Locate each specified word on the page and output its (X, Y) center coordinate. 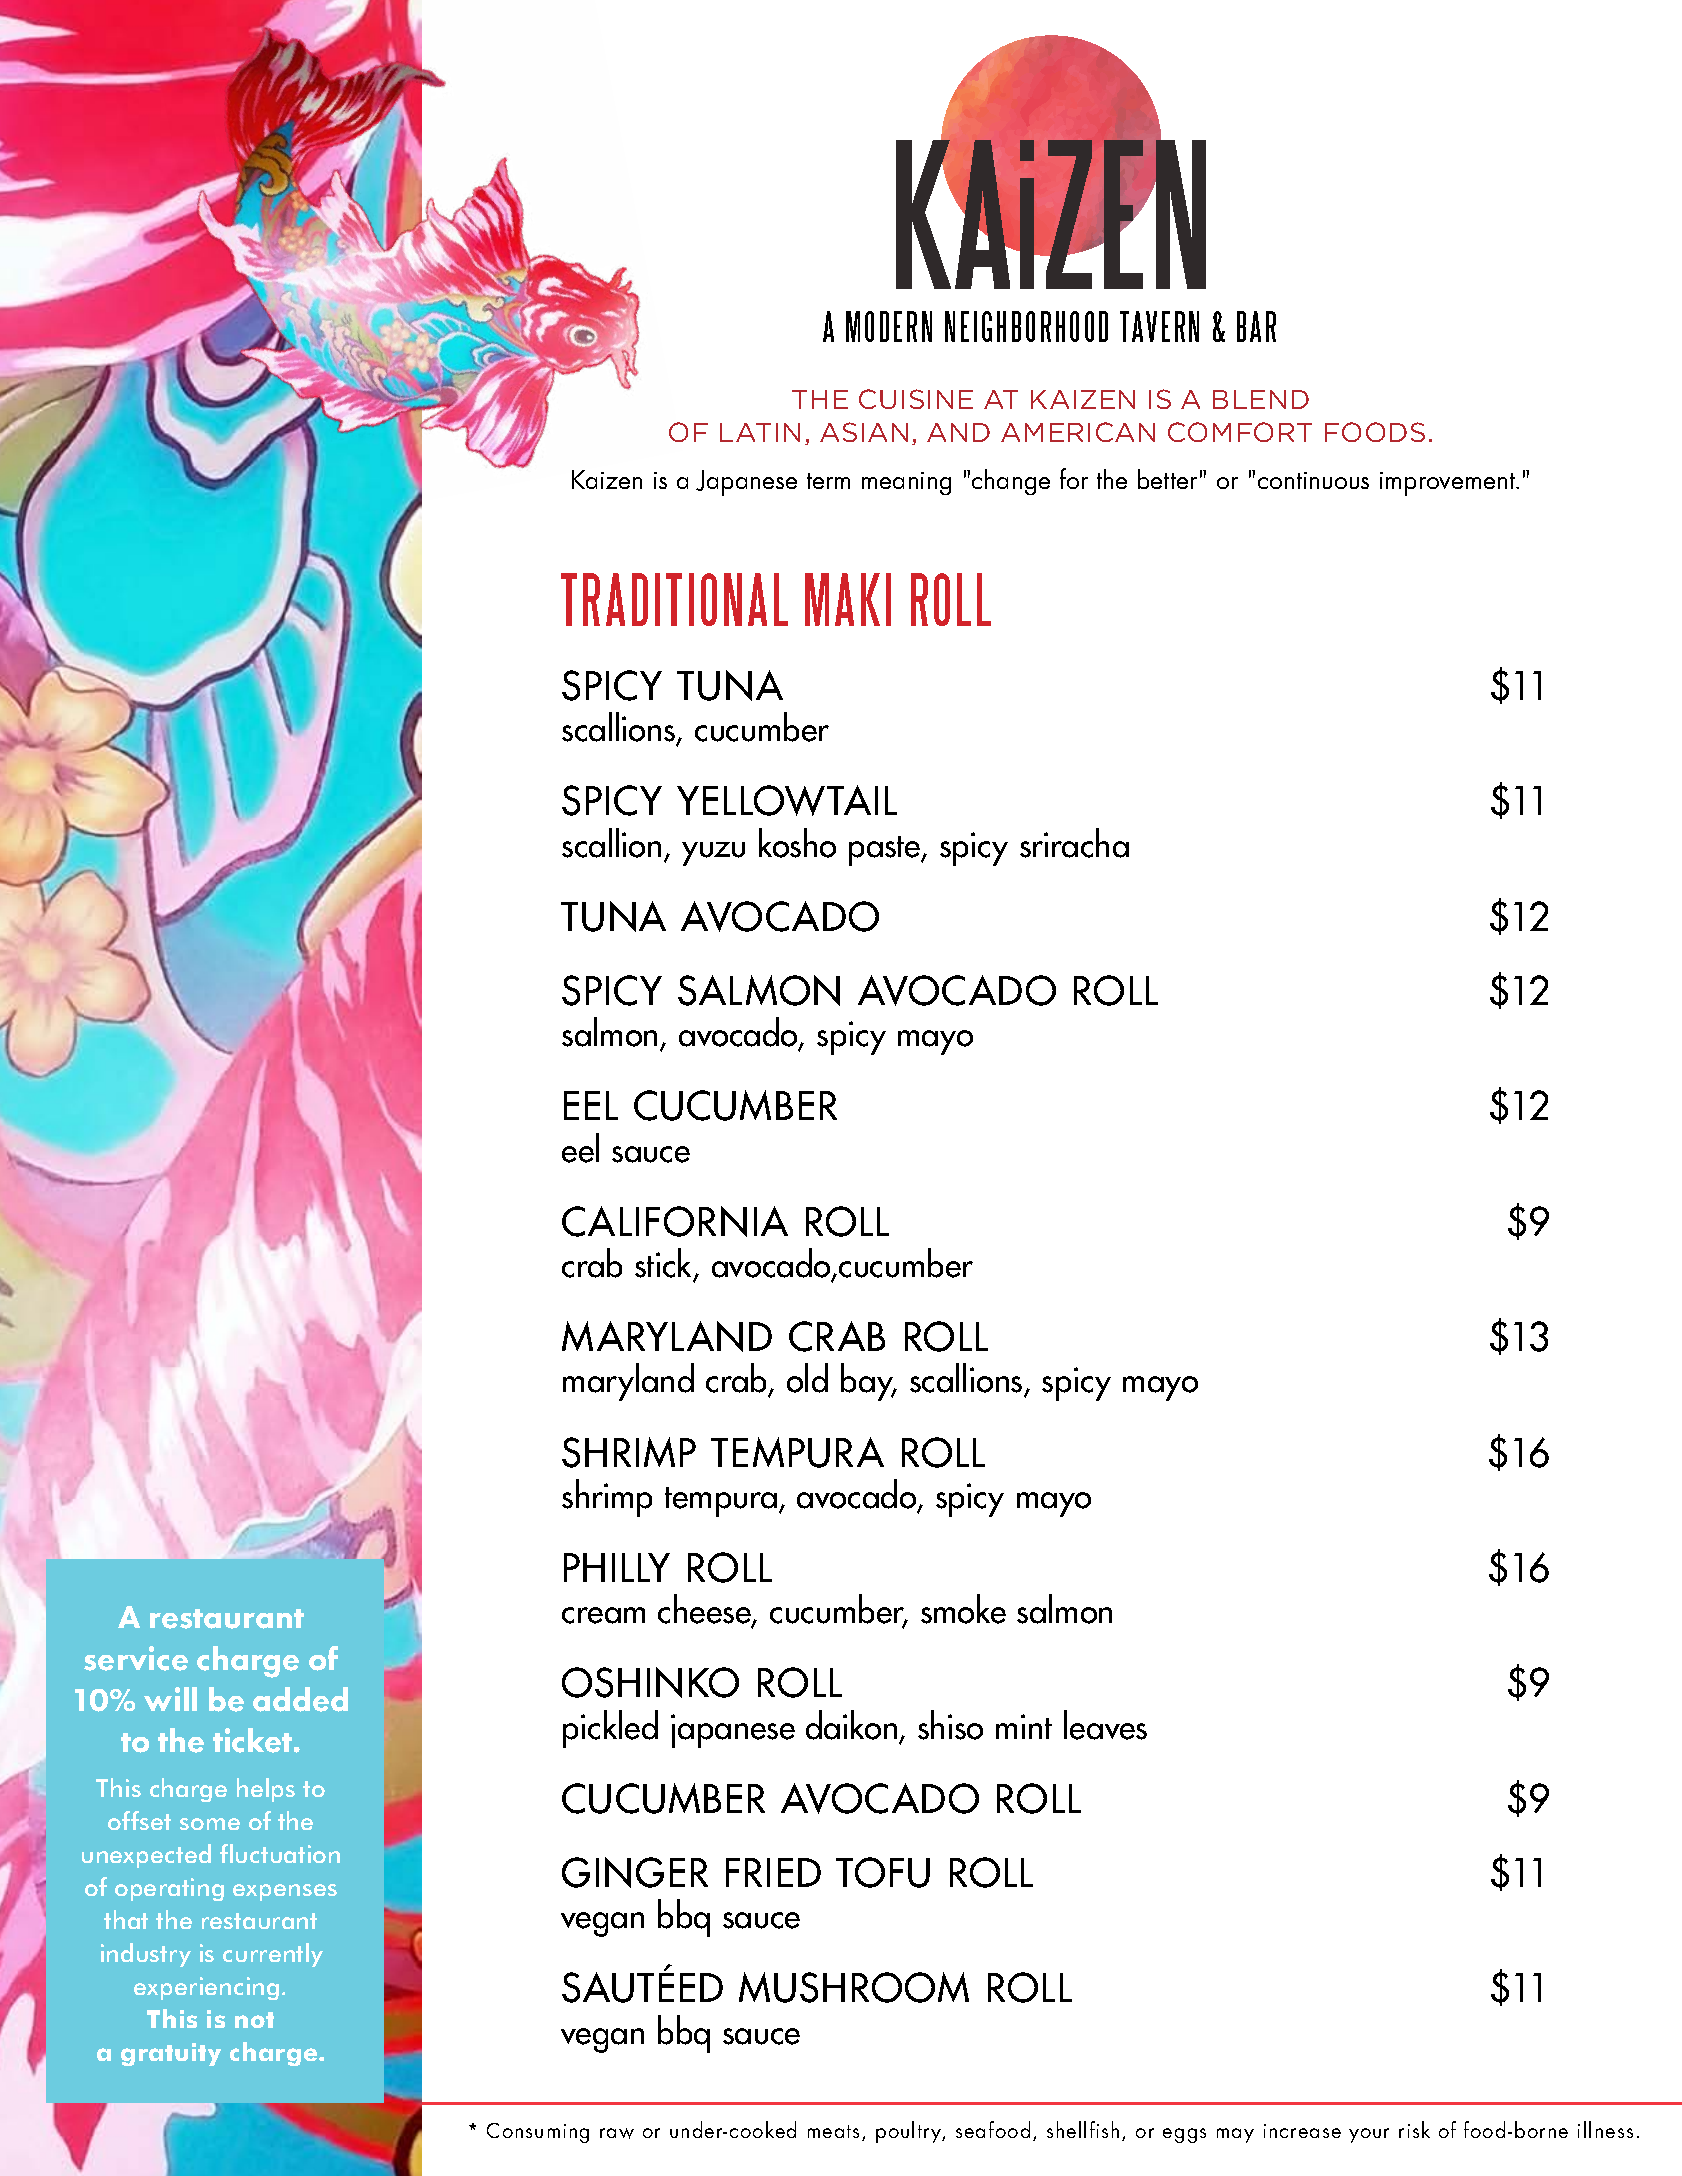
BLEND (1261, 399)
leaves (1105, 1725)
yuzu (713, 854)
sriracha (1074, 843)
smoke (963, 1609)
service (136, 1658)
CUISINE (916, 399)
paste (886, 851)
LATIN (760, 432)
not (254, 2020)
